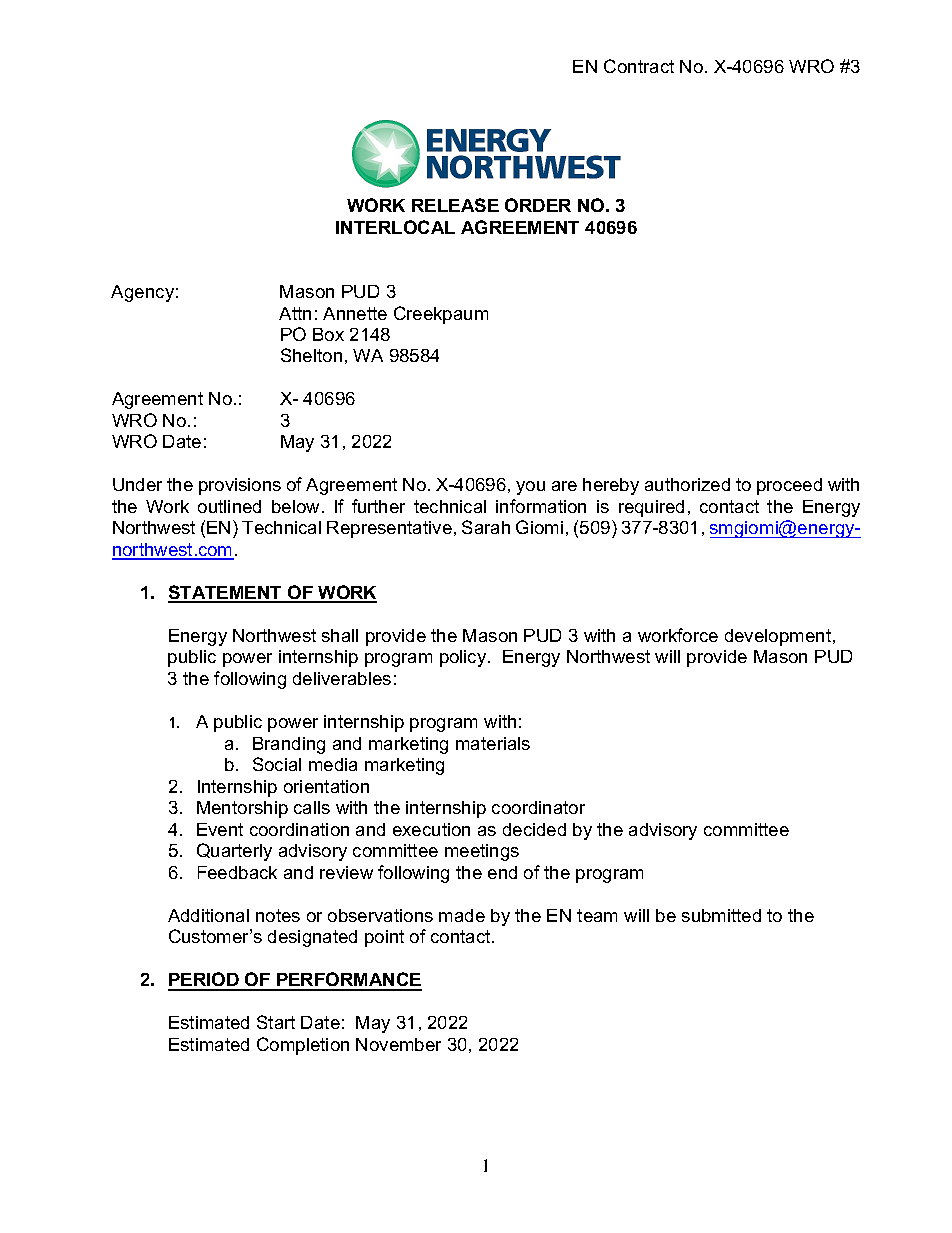 The image size is (952, 1233). What do you see at coordinates (687, 484) in the document?
I see `authorized` at bounding box center [687, 484].
